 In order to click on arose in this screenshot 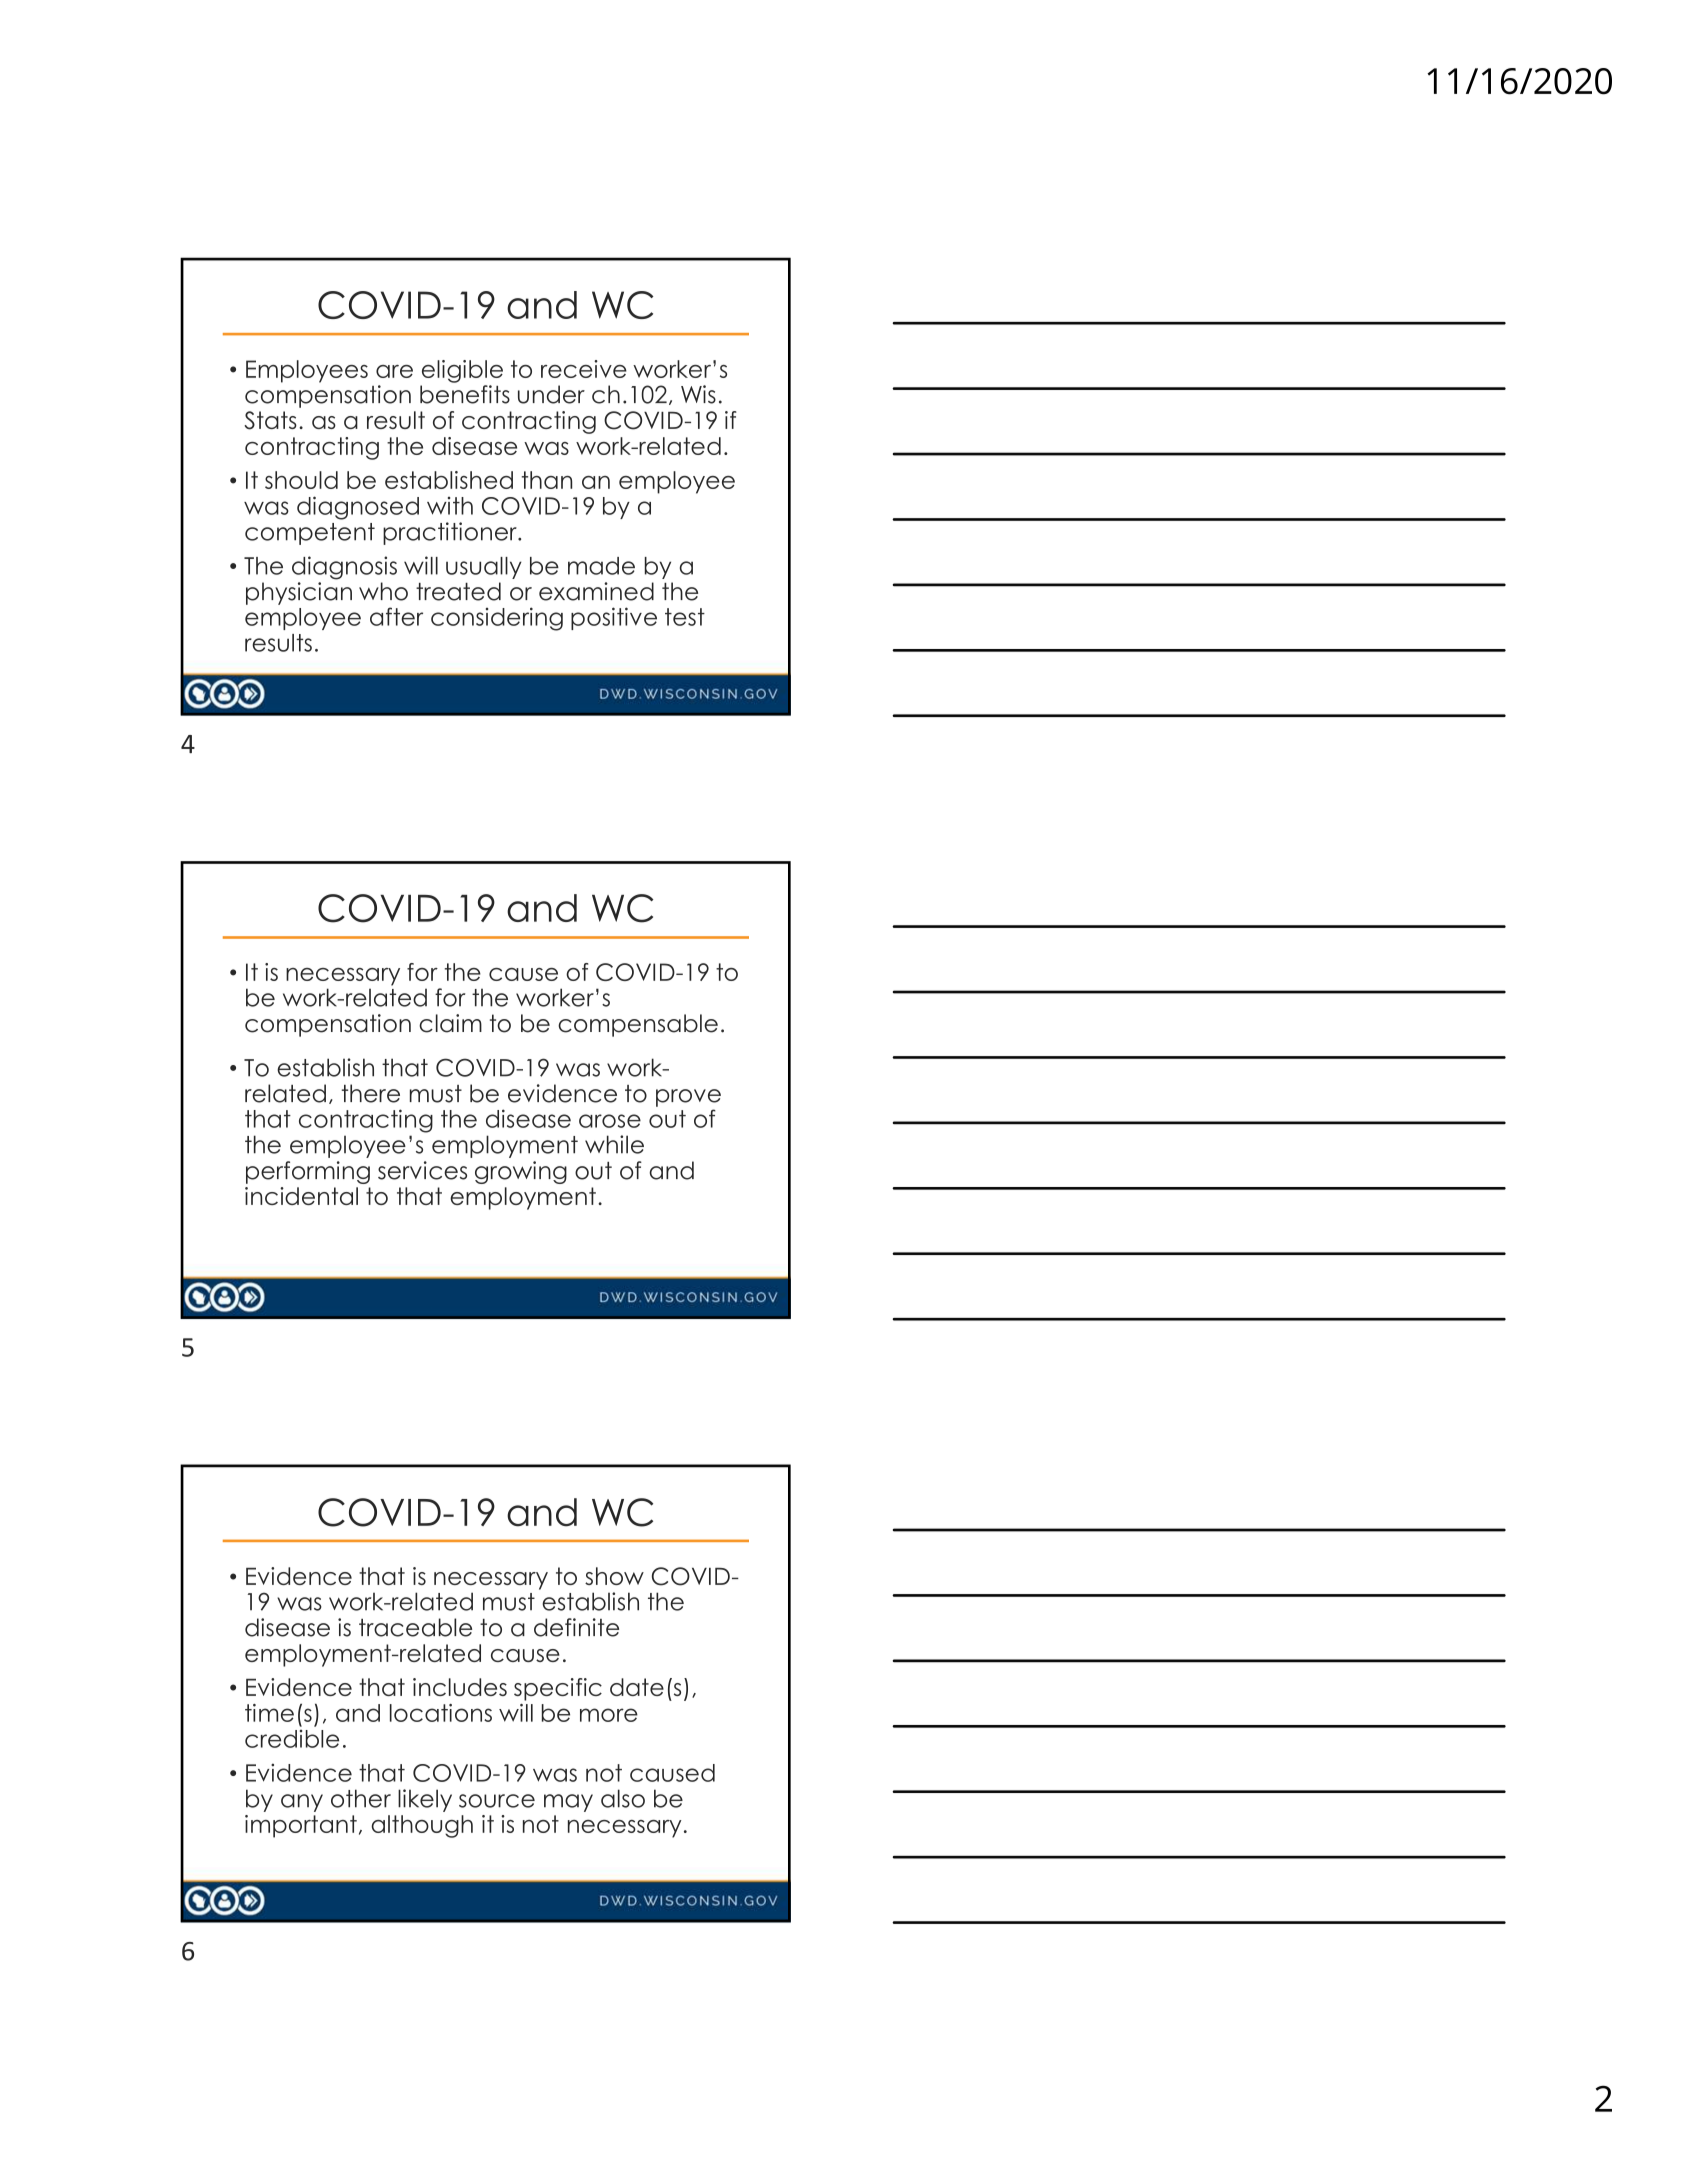, I will do `click(610, 1121)`.
